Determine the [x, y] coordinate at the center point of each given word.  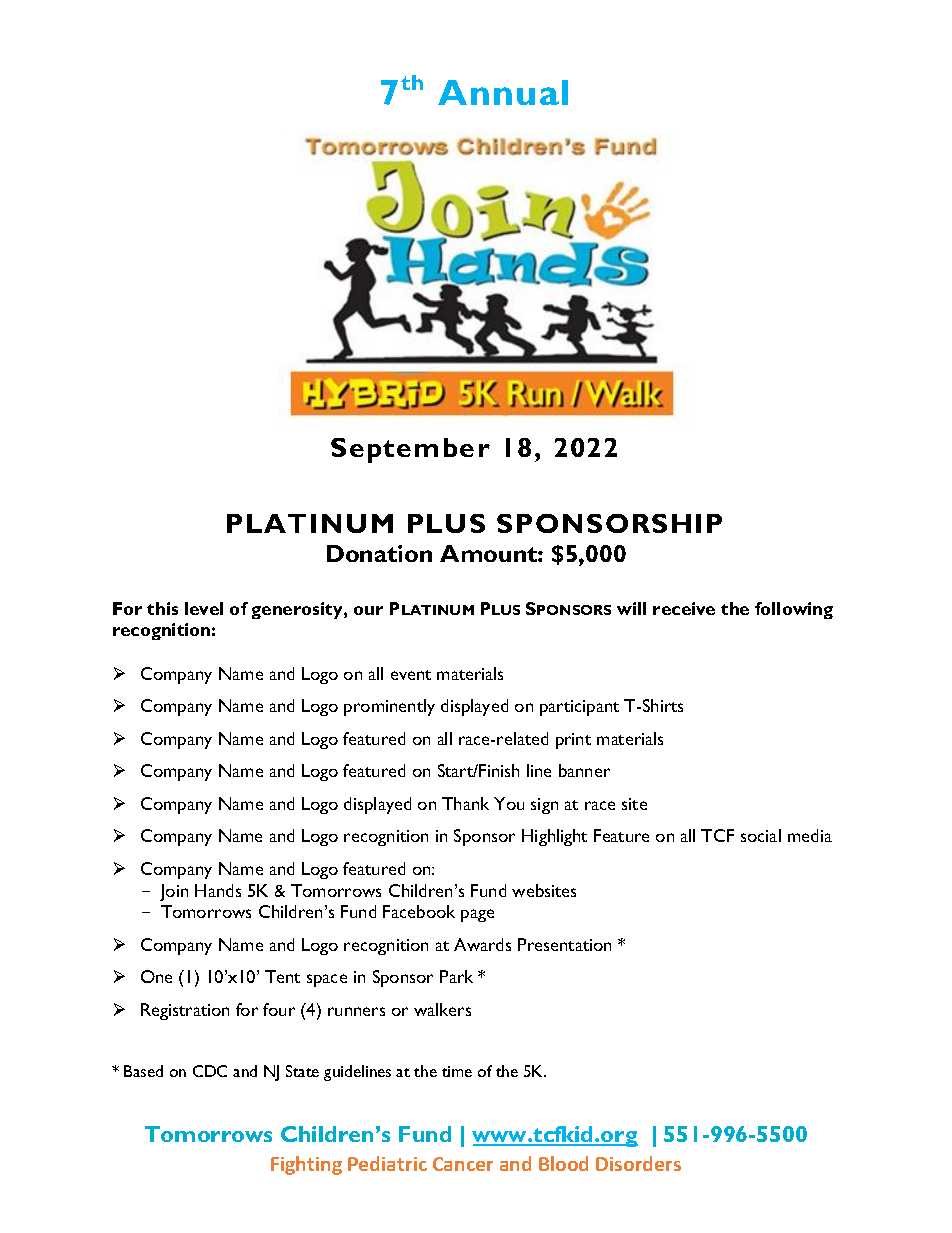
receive [684, 608]
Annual [503, 92]
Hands [218, 890]
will [631, 608]
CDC [210, 1071]
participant [579, 708]
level [204, 608]
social [761, 835]
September [410, 450]
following [794, 610]
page [477, 915]
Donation [379, 553]
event [411, 675]
